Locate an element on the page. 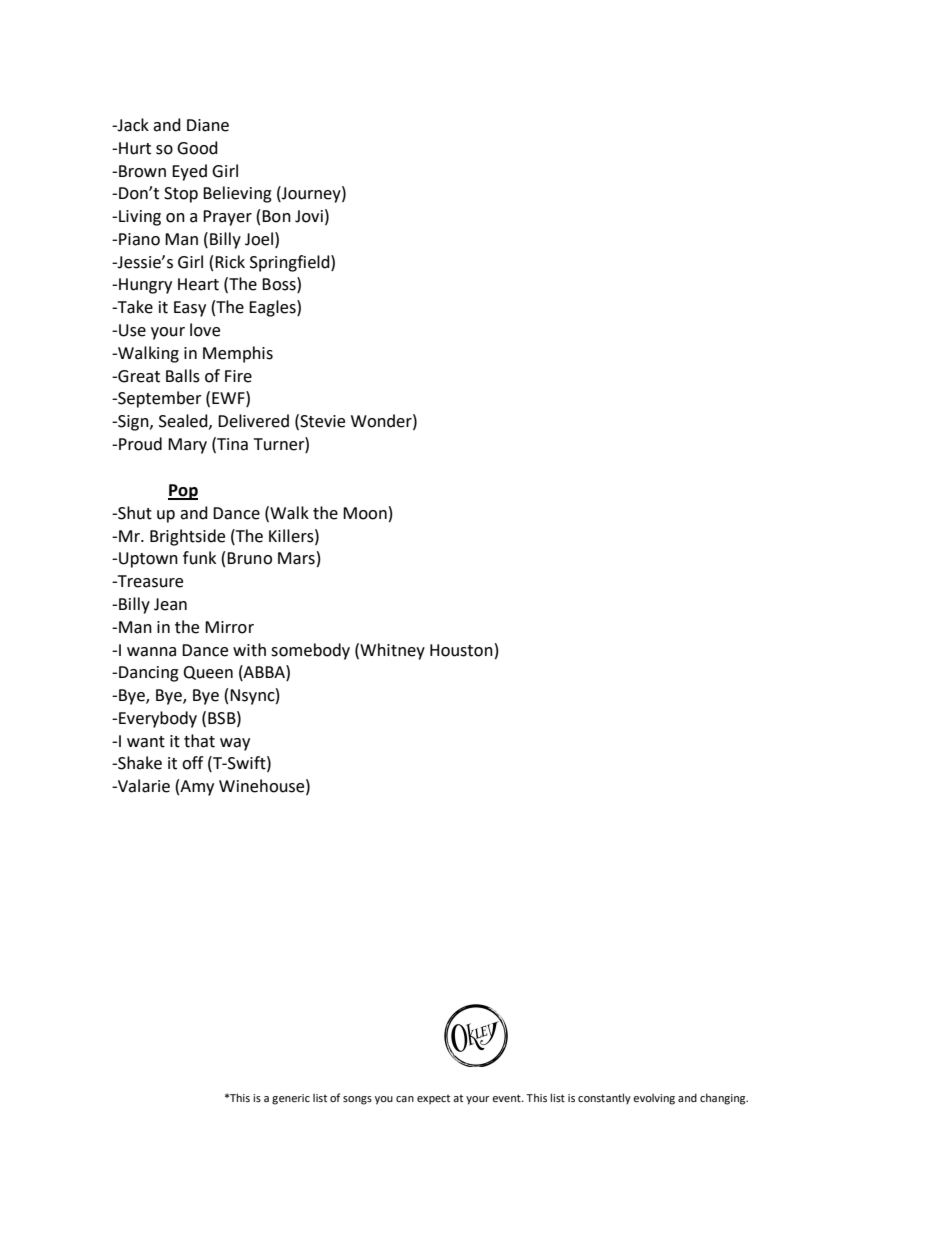  Mars is located at coordinates (296, 558).
